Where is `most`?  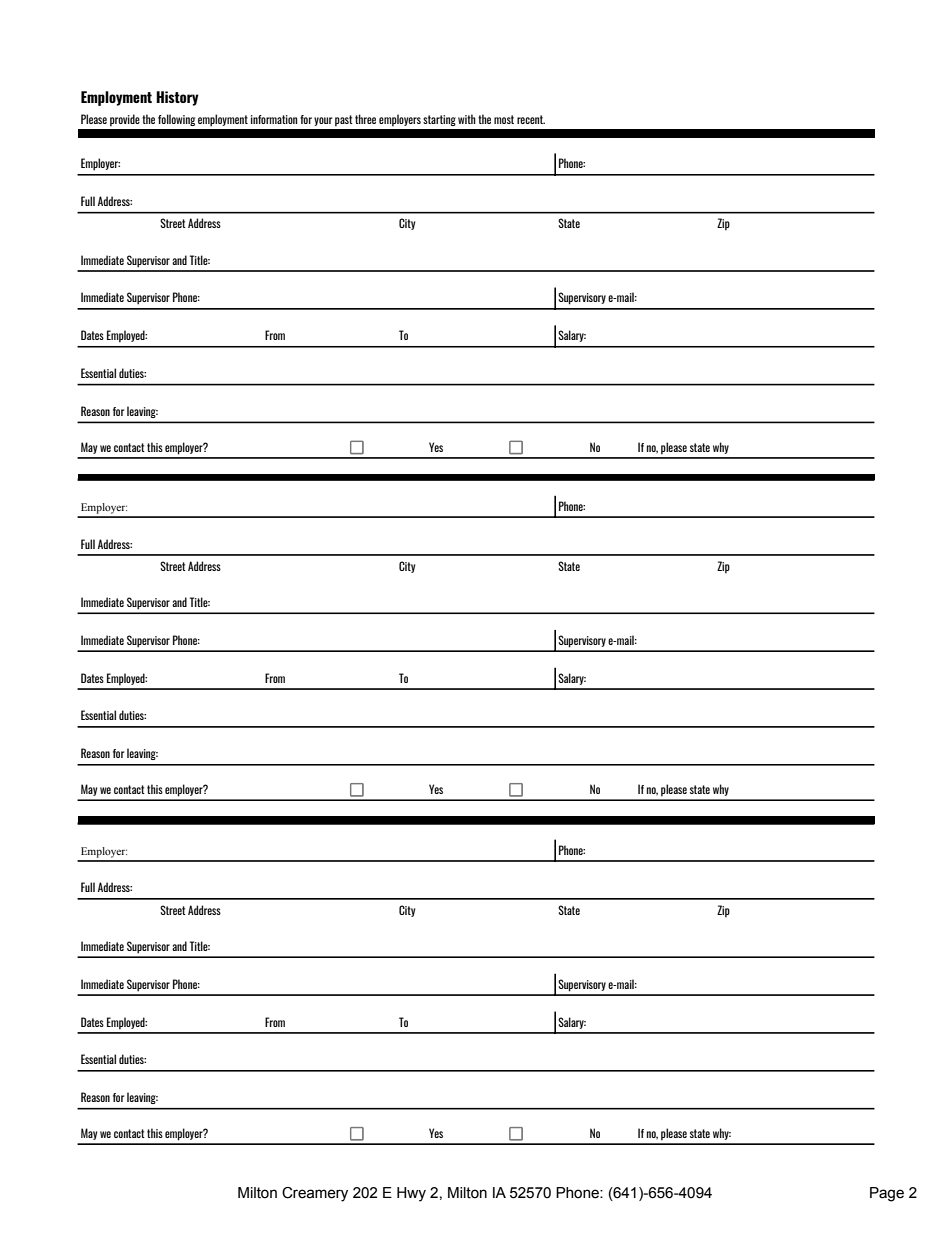 most is located at coordinates (504, 119).
